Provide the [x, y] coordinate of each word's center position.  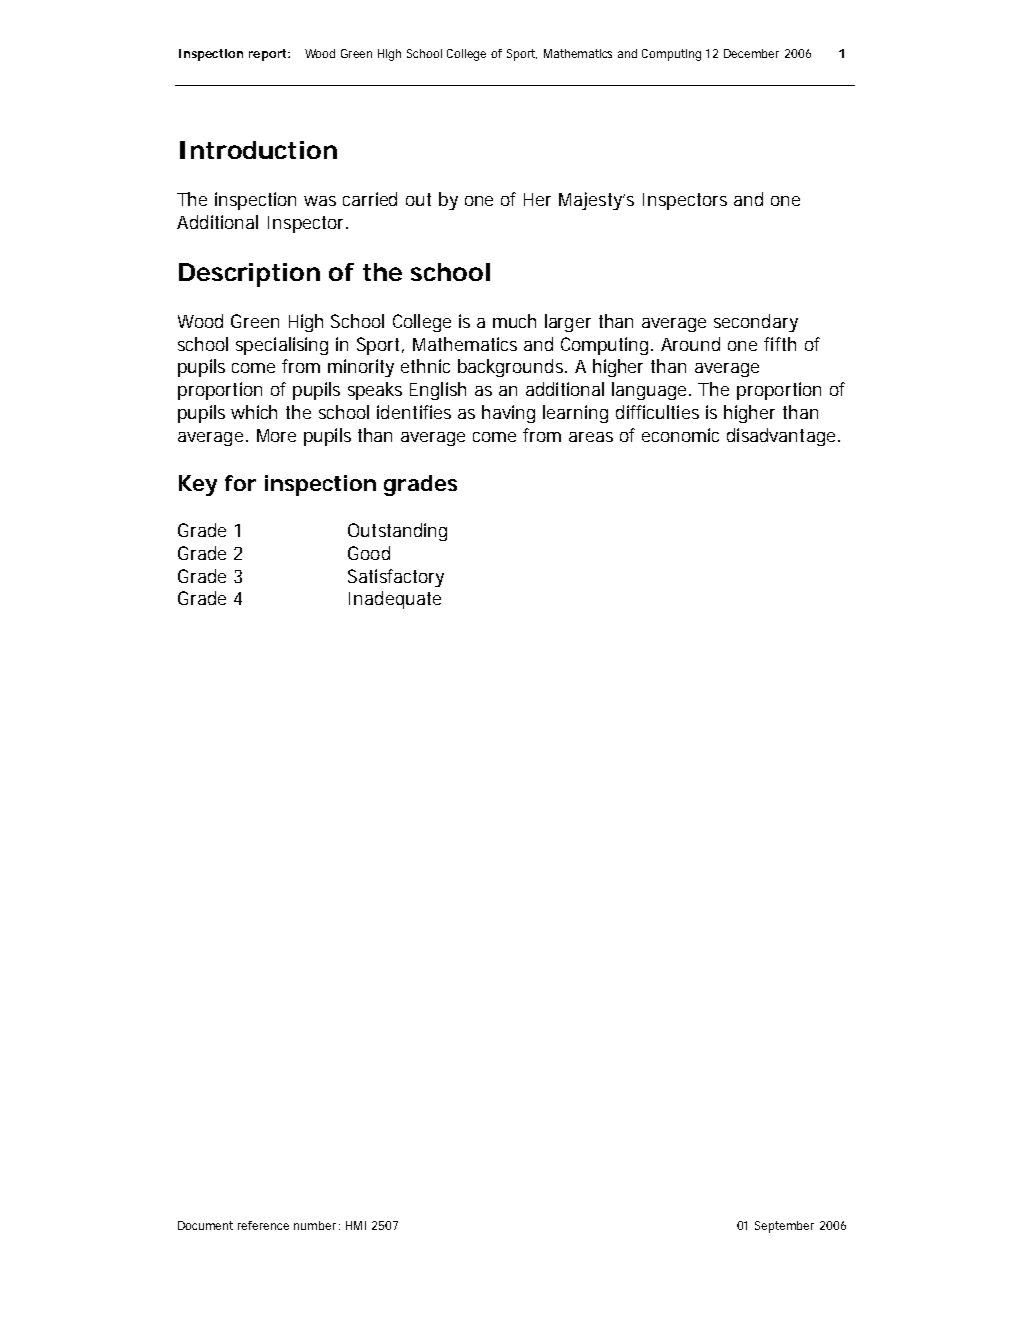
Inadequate [395, 600]
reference [263, 1225]
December [751, 53]
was [320, 201]
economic [680, 435]
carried [370, 199]
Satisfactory [396, 578]
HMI [356, 1225]
